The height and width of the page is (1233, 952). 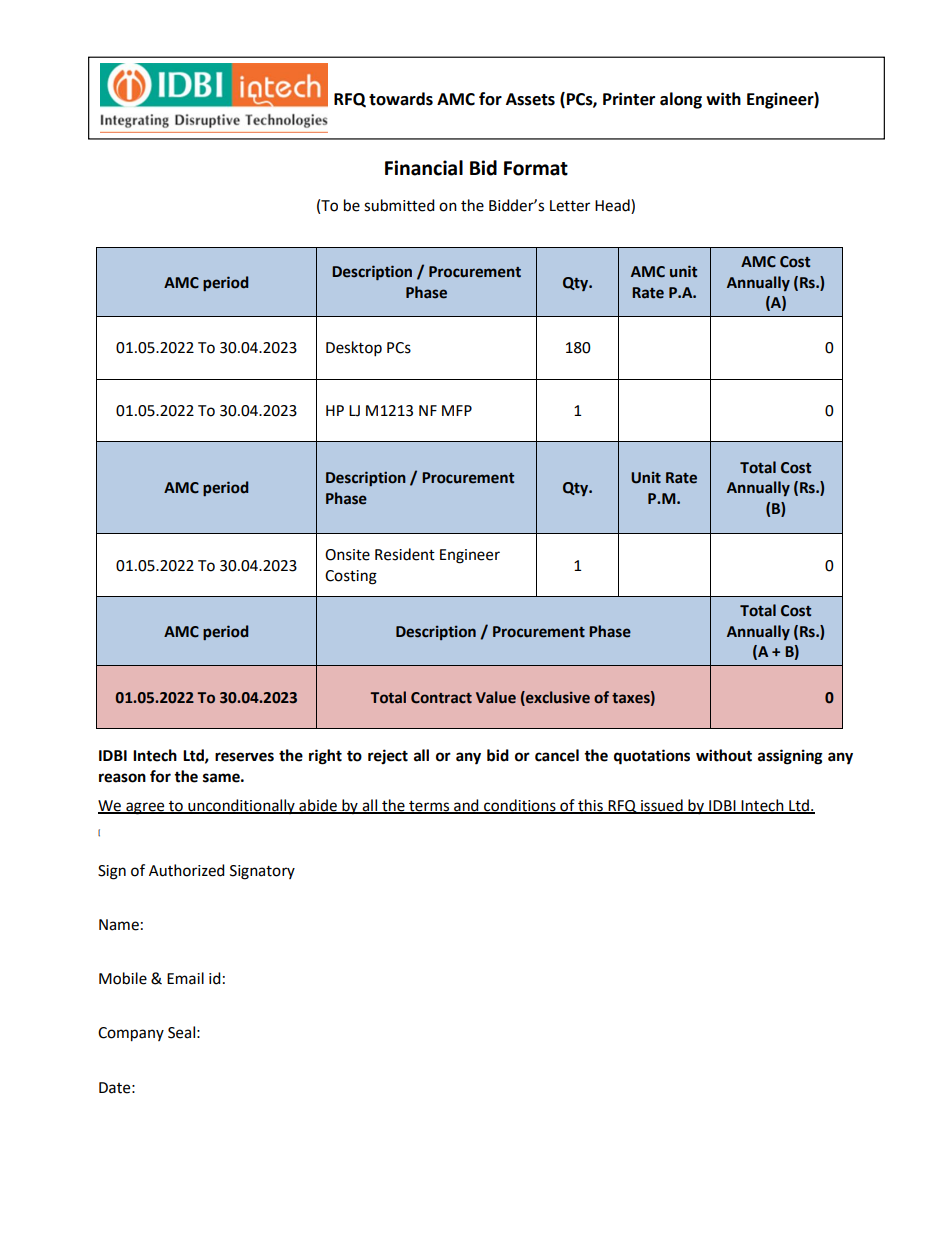 I want to click on exclusive, so click(x=557, y=698).
